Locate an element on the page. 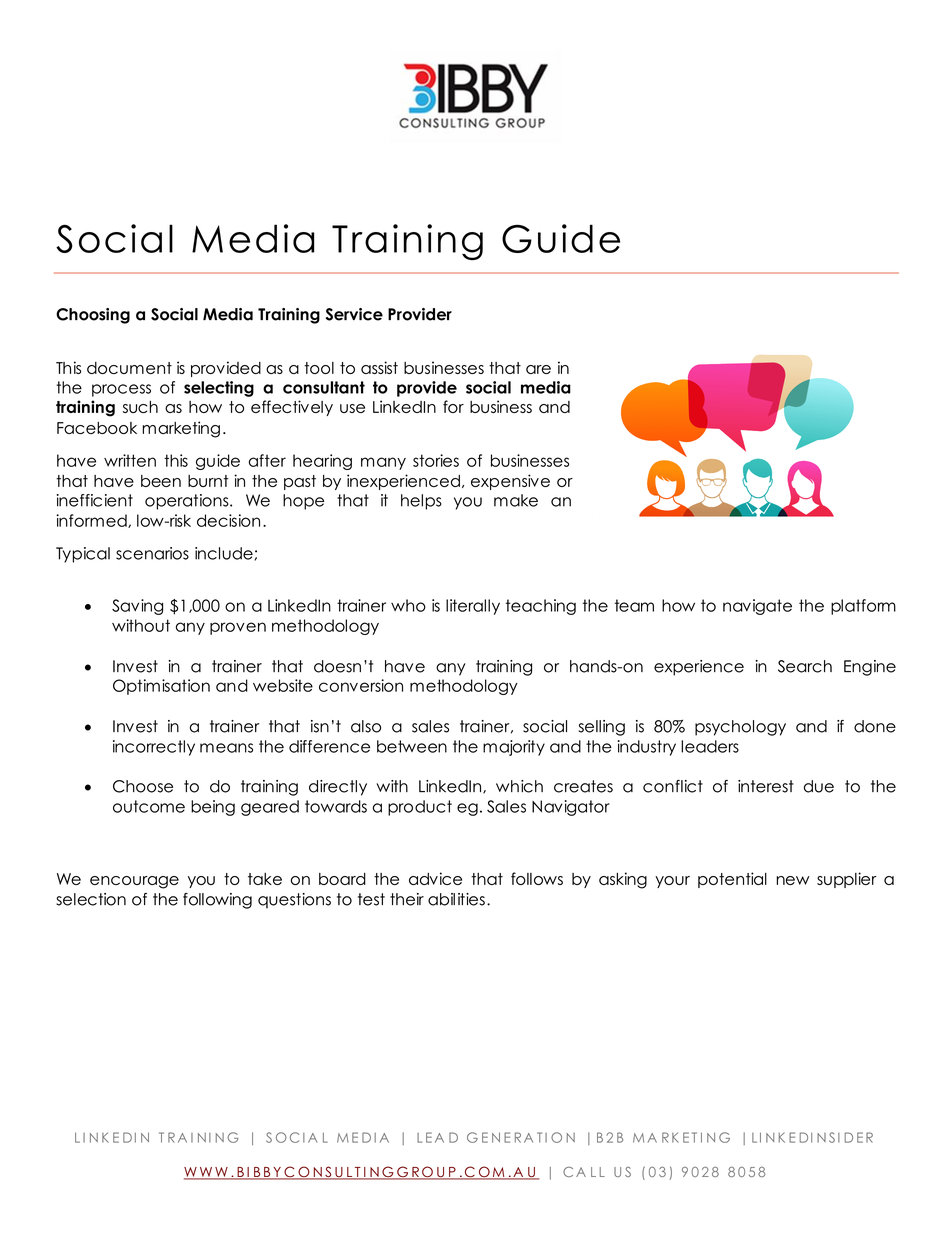 This document has height=1233, width=952. majority is located at coordinates (514, 748).
